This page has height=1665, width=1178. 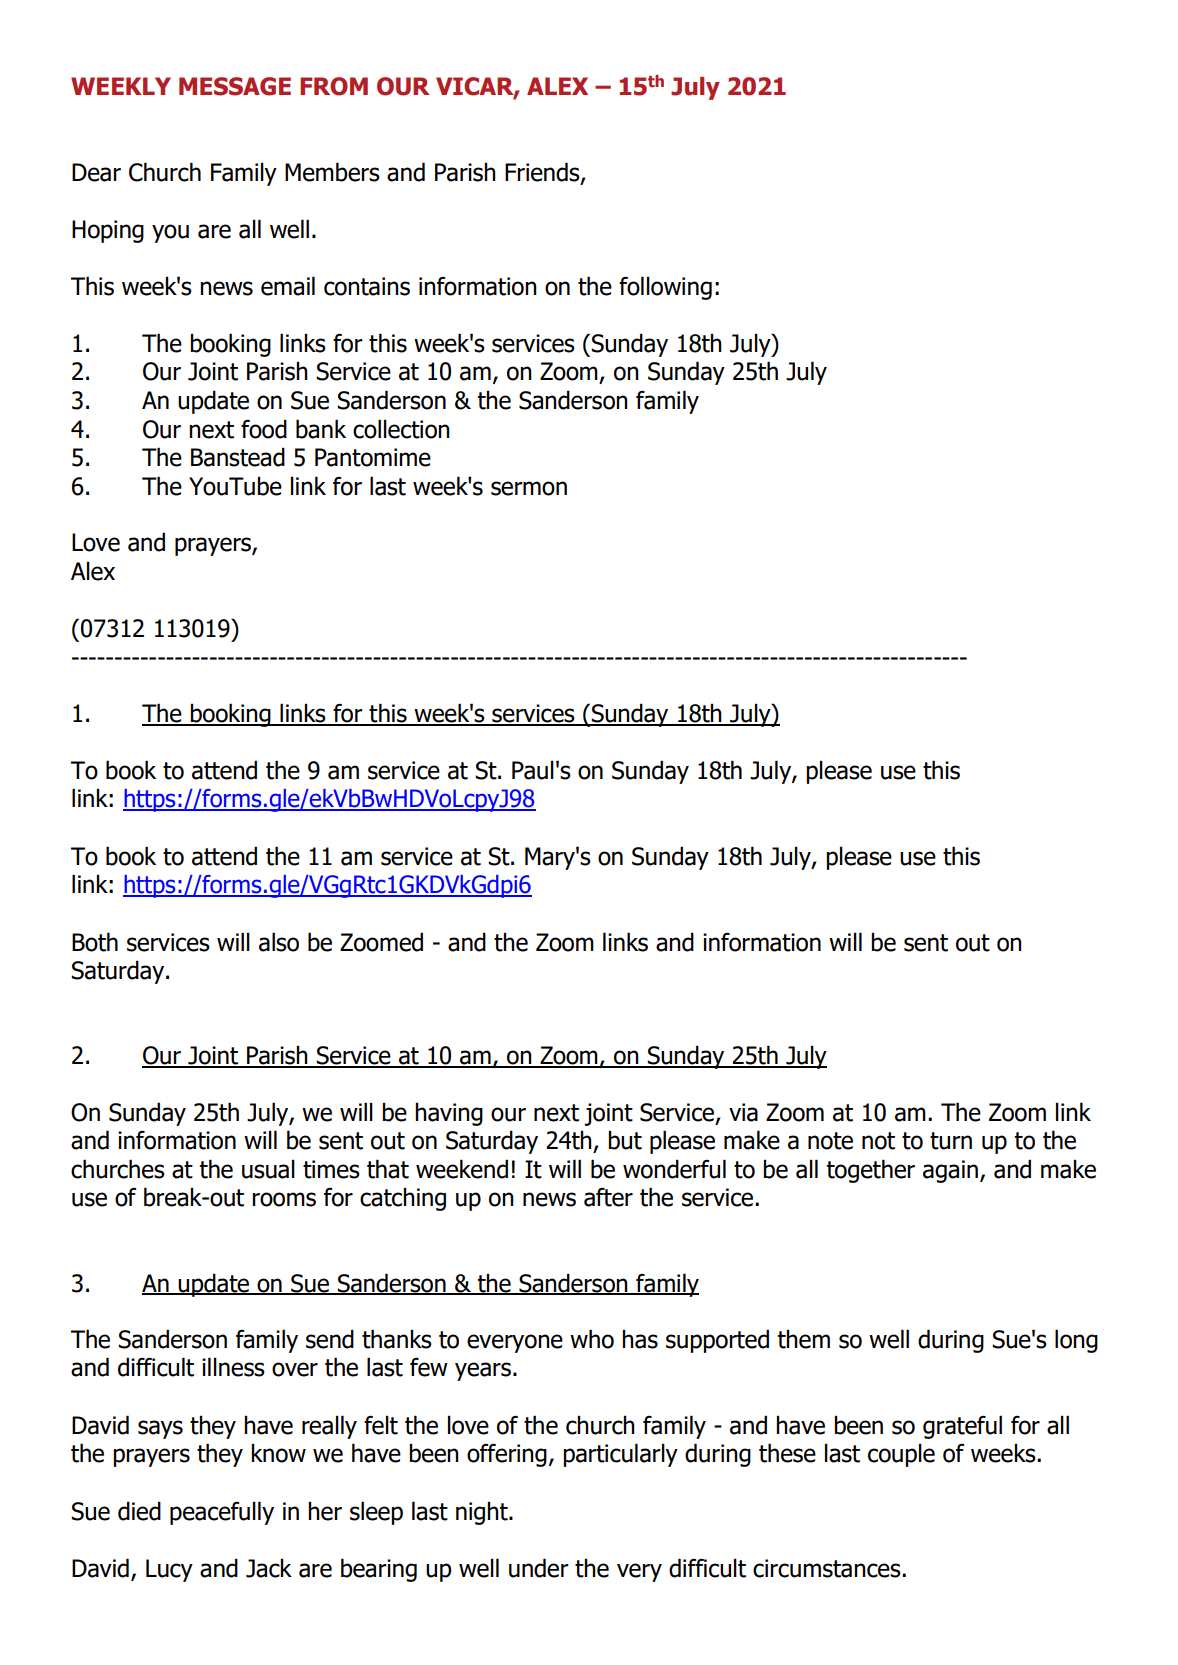 What do you see at coordinates (222, 1513) in the page?
I see `peacefully` at bounding box center [222, 1513].
